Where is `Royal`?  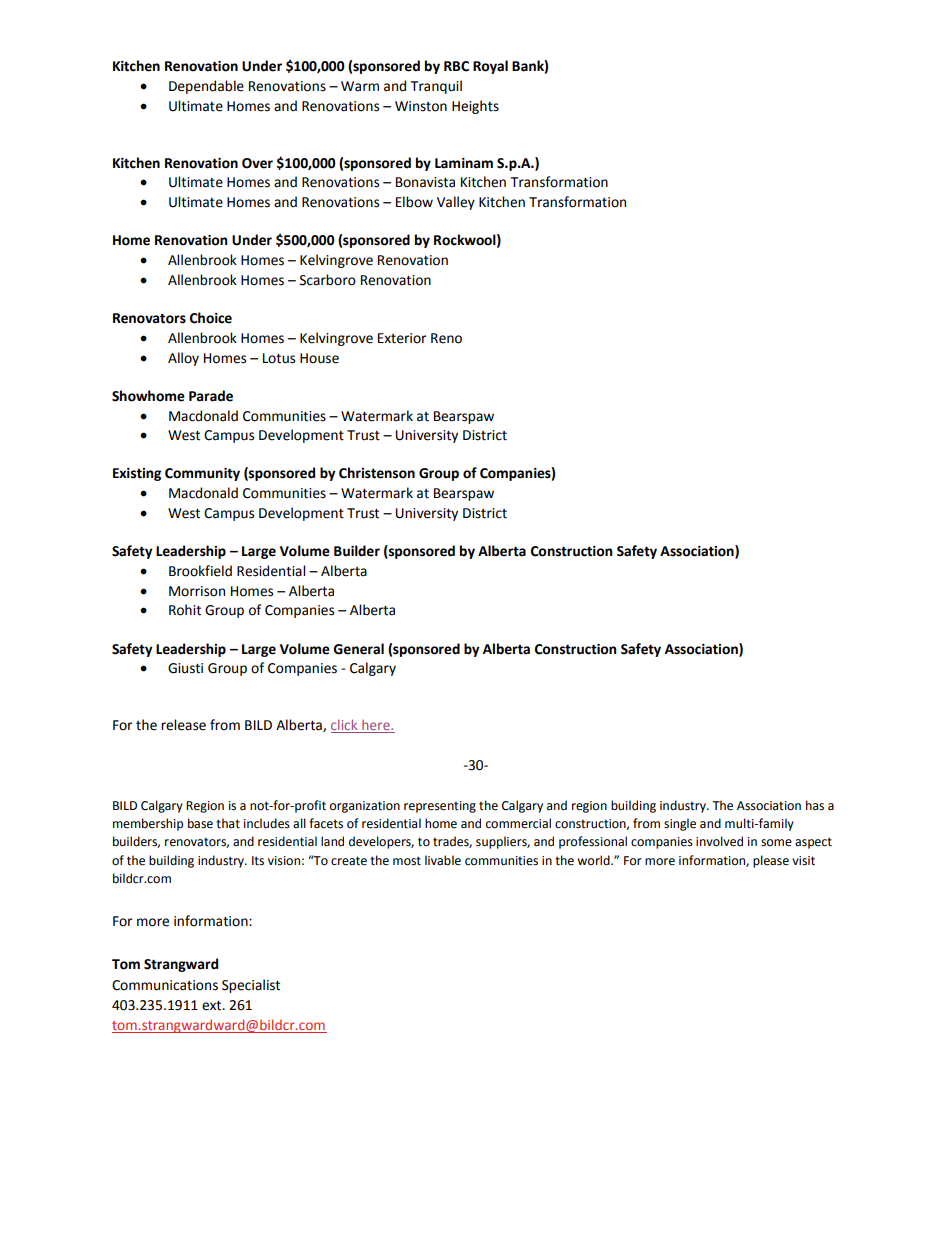 Royal is located at coordinates (490, 67).
